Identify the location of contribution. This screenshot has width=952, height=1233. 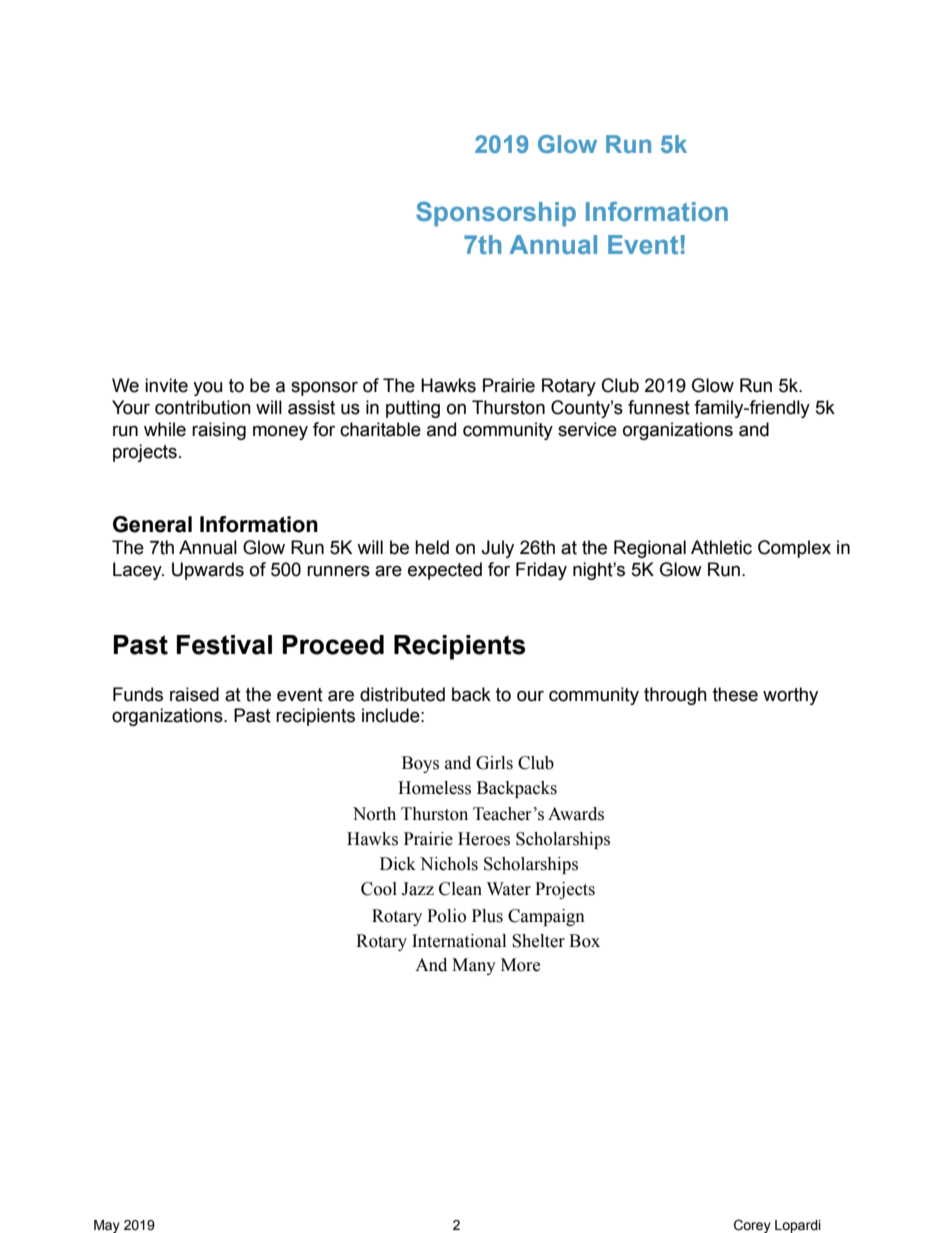
(203, 407).
